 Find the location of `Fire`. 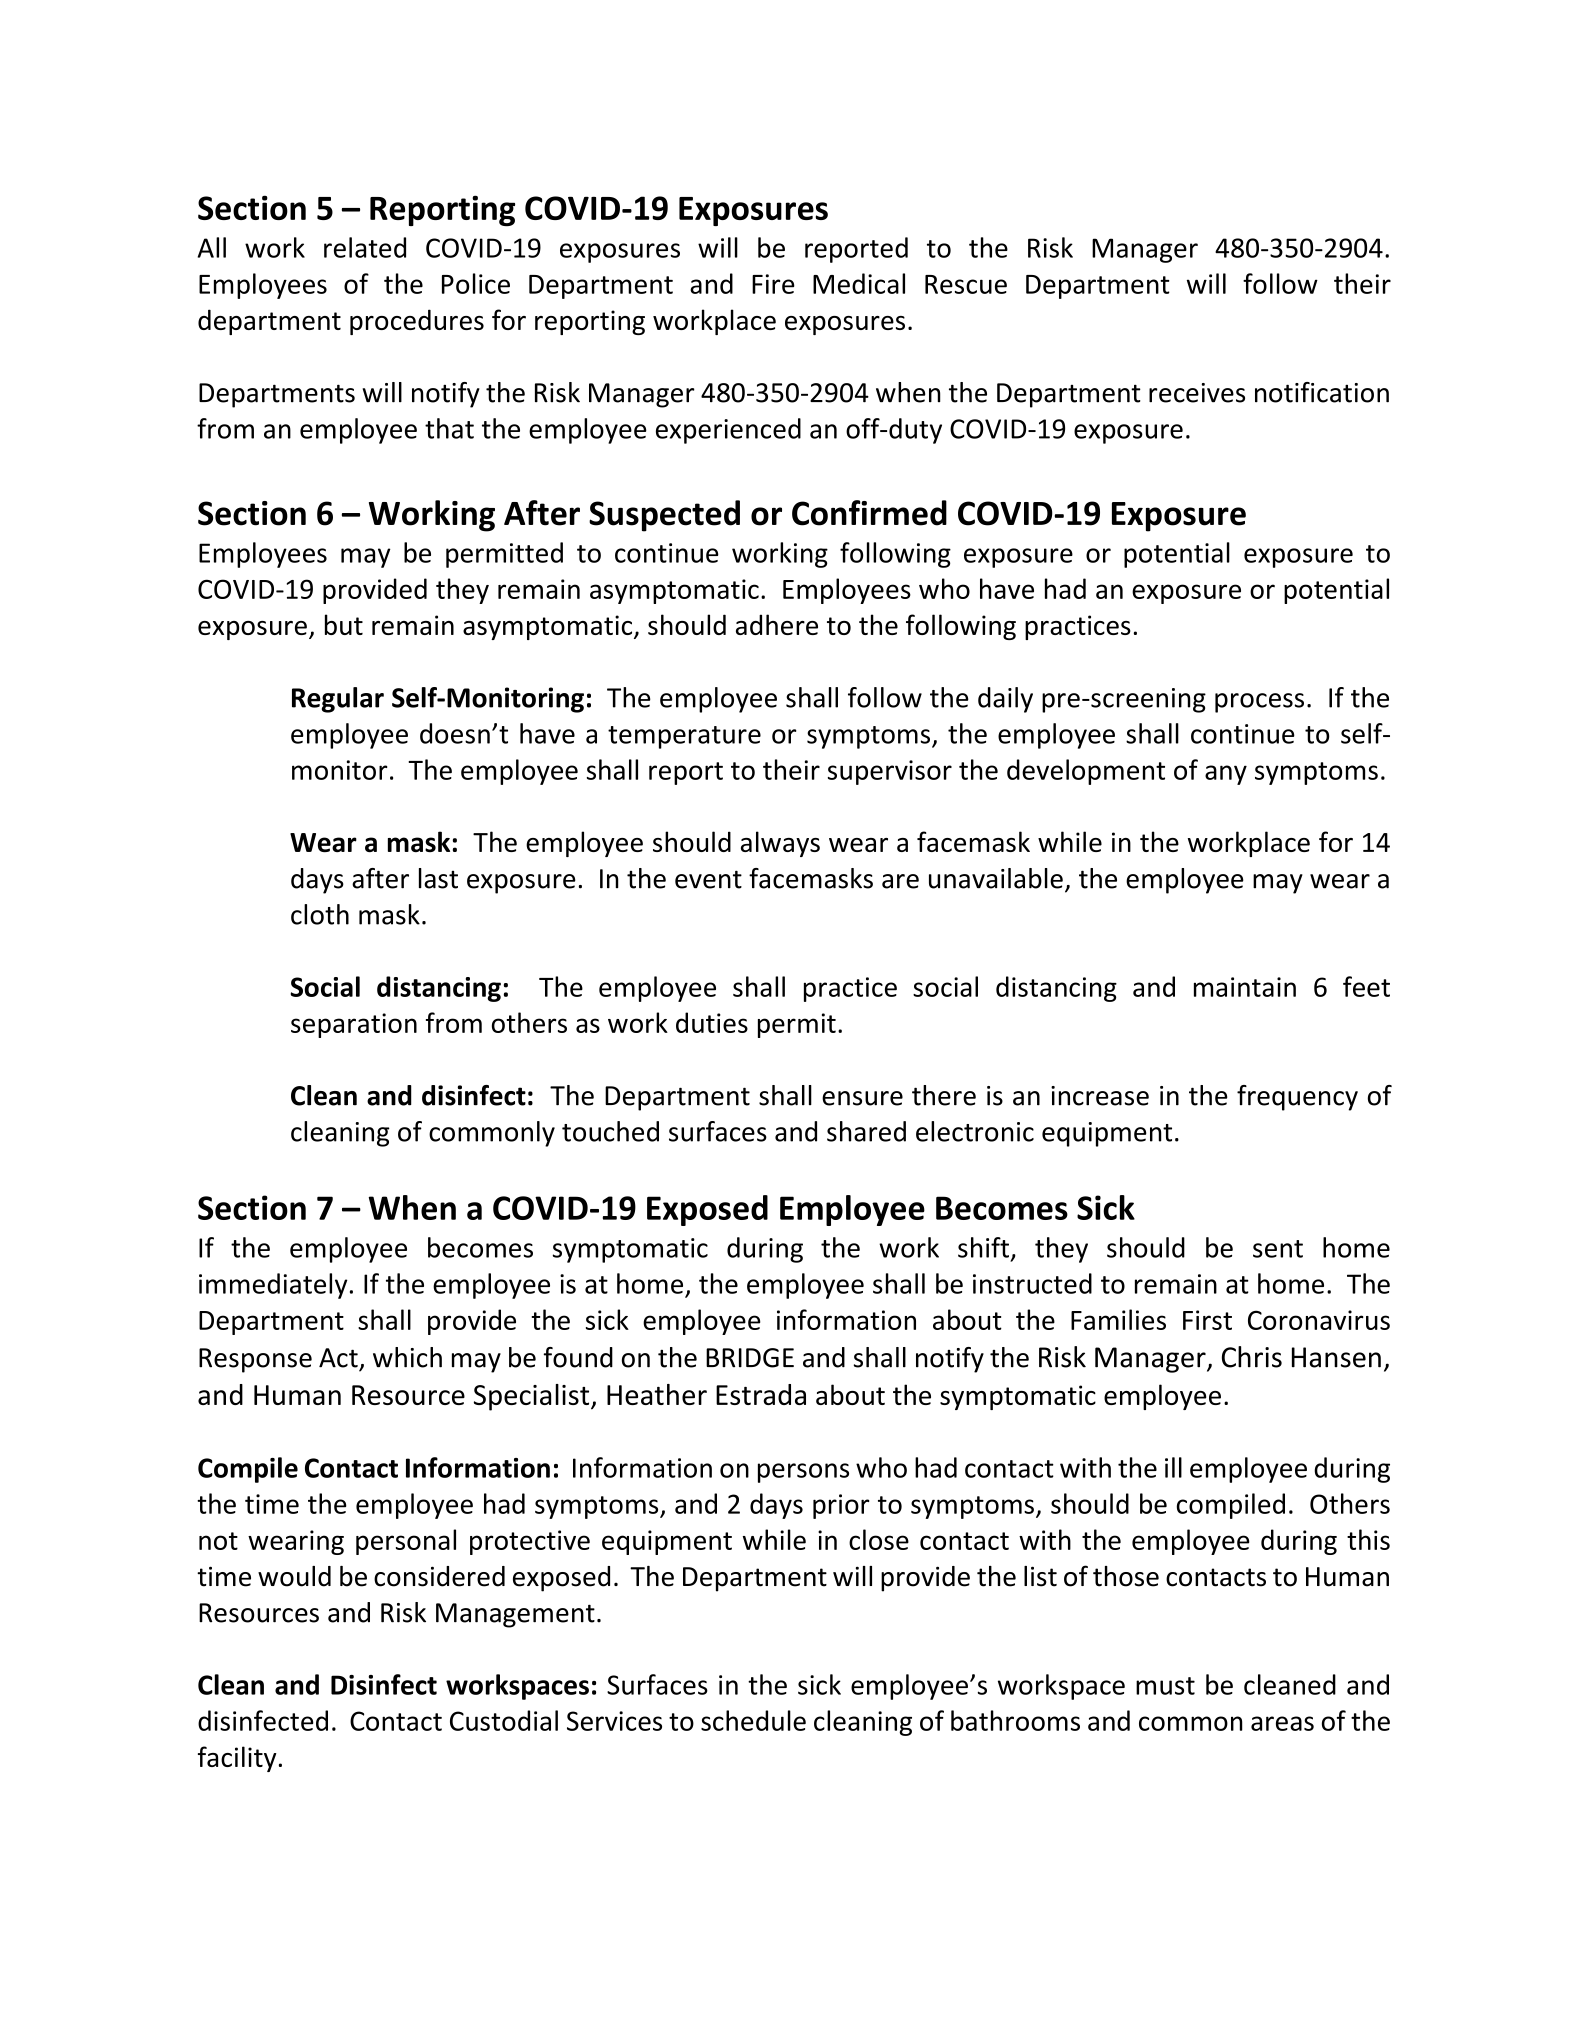

Fire is located at coordinates (773, 284).
